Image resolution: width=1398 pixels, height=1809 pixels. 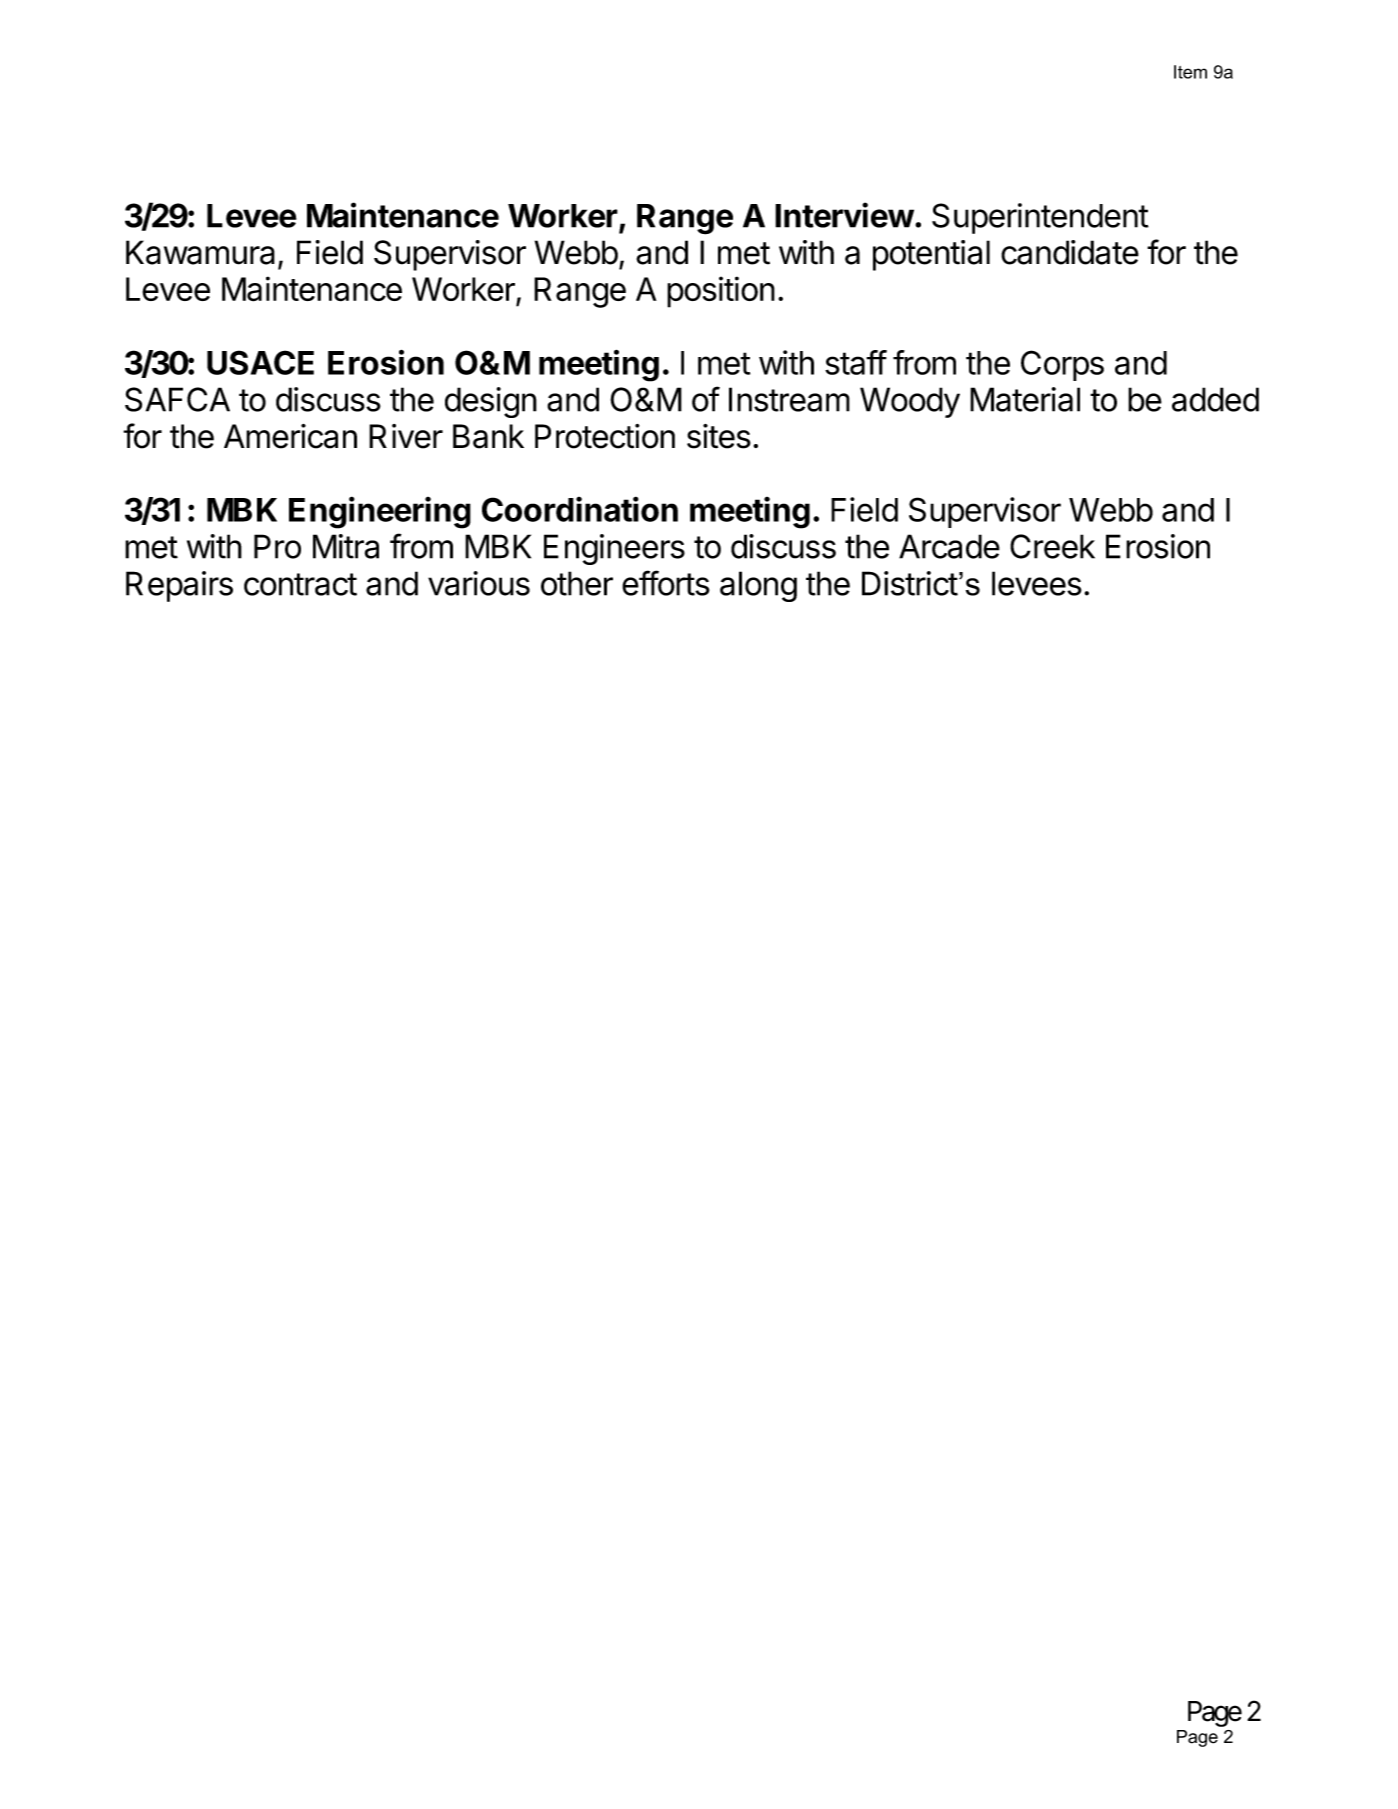 What do you see at coordinates (1070, 252) in the screenshot?
I see `candidate` at bounding box center [1070, 252].
